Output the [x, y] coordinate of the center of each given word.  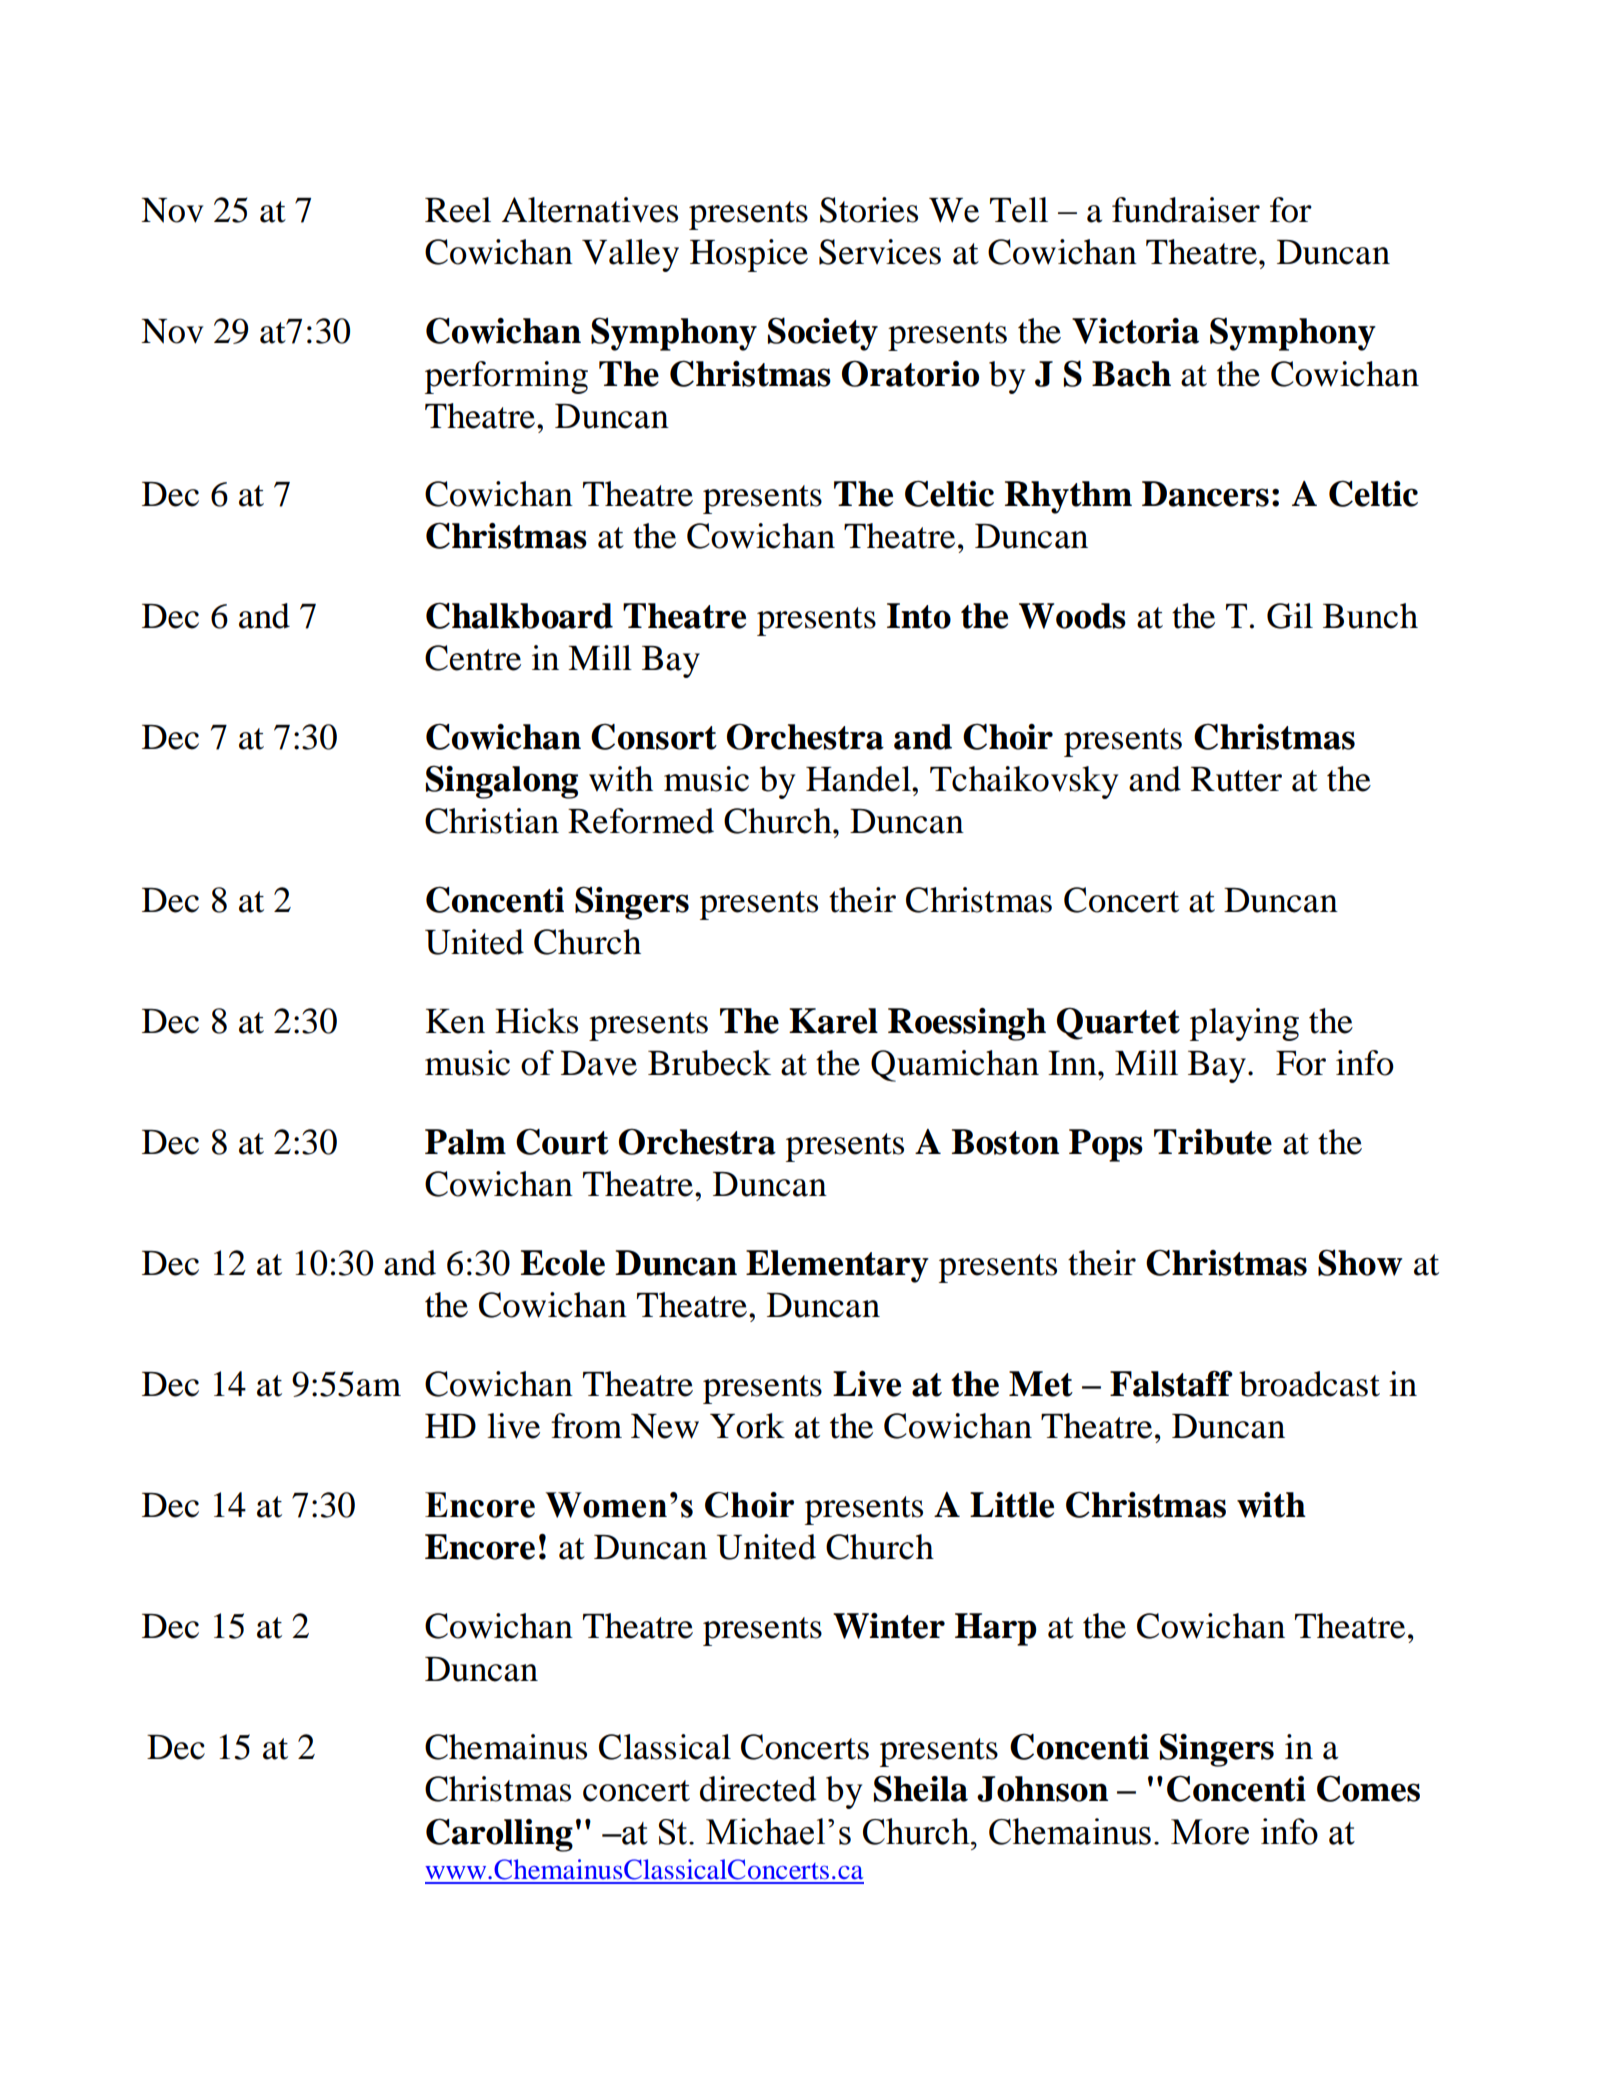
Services [880, 252]
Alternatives [590, 210]
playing [1244, 1024]
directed [758, 1789]
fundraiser [1186, 210]
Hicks [536, 1021]
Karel [833, 1021]
